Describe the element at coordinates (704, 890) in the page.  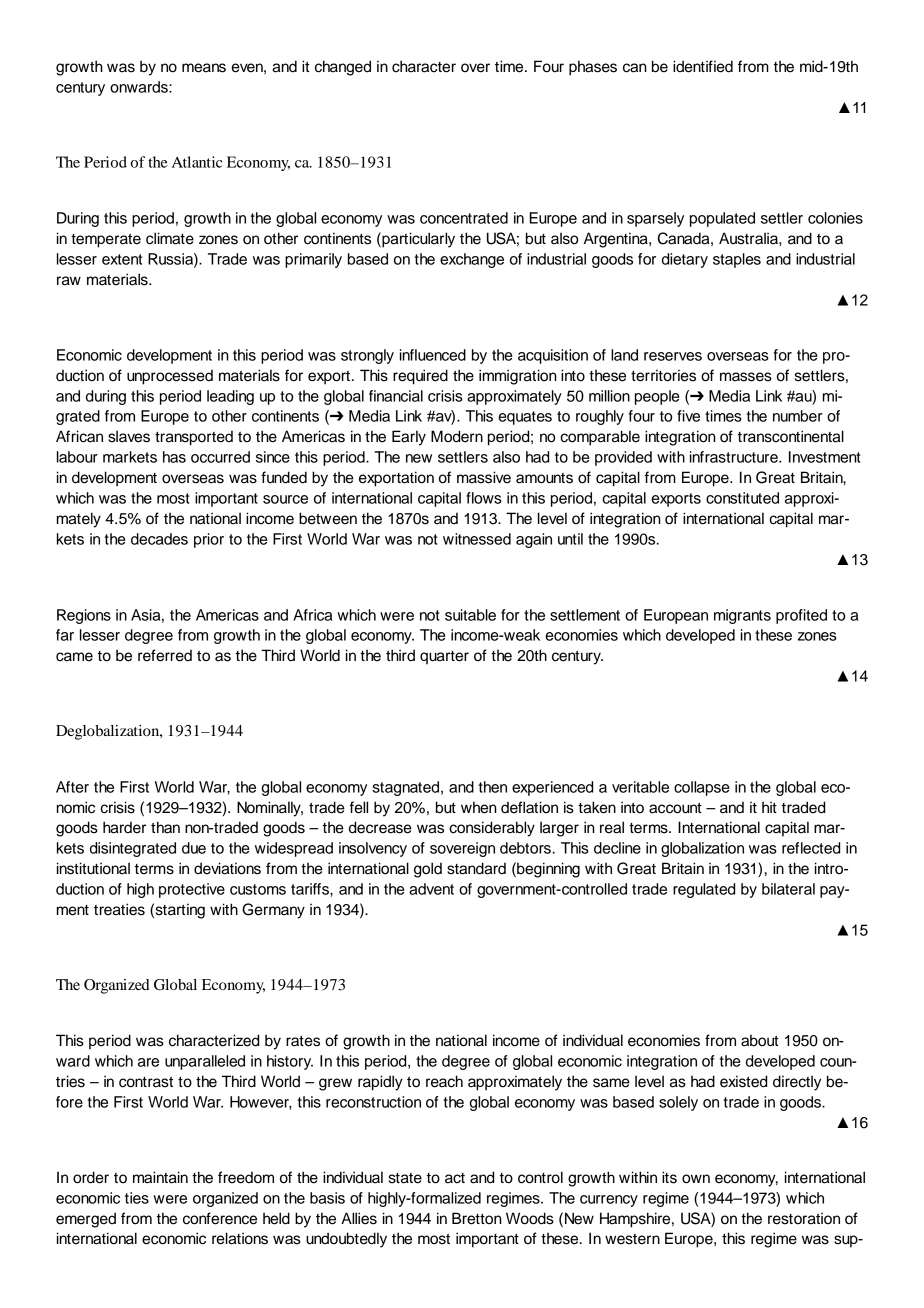
I see `regulated` at that location.
